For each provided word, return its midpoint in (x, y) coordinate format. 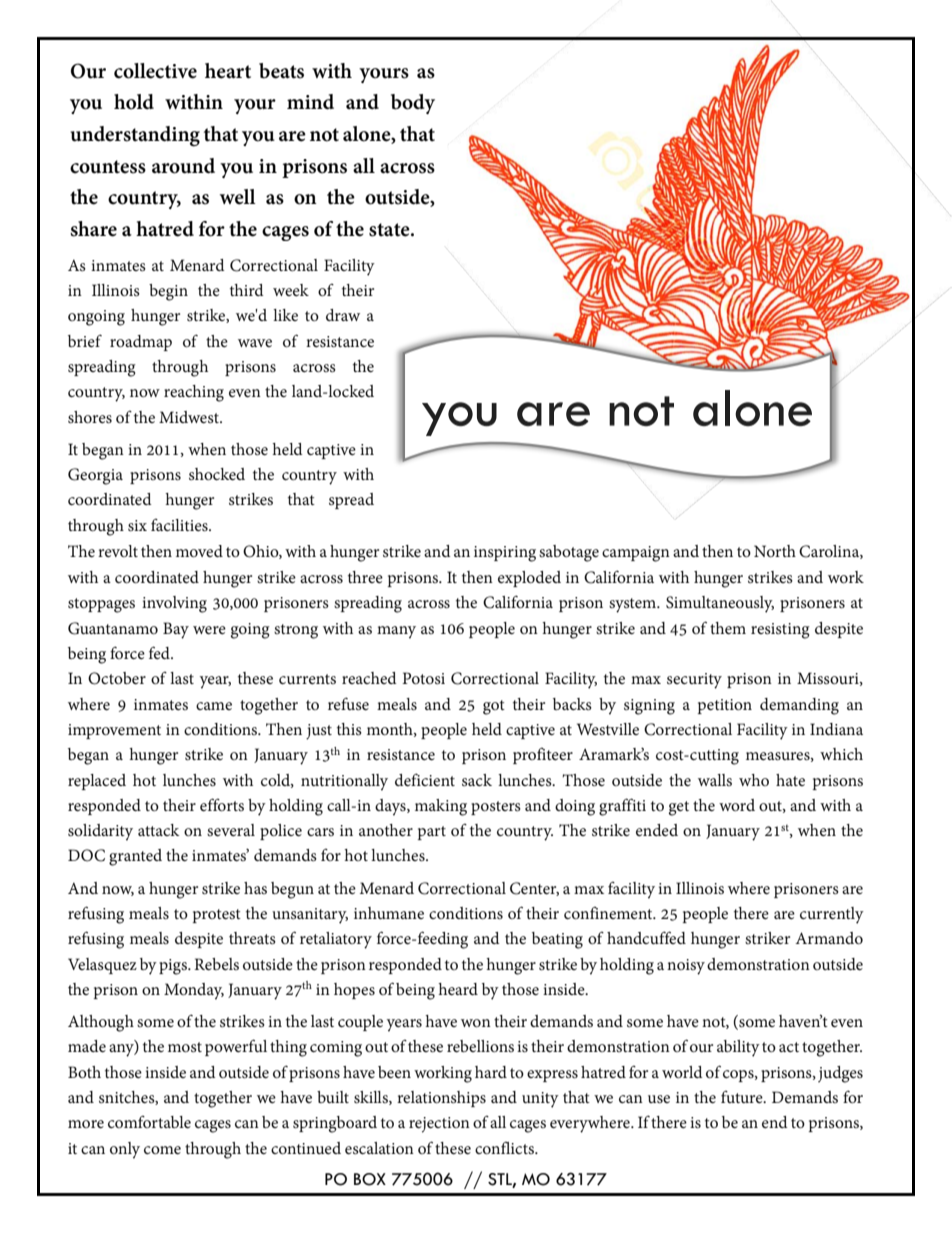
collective (155, 71)
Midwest (190, 417)
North (775, 551)
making (441, 807)
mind (310, 102)
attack (158, 830)
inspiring (505, 554)
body (413, 104)
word (737, 805)
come (162, 1150)
